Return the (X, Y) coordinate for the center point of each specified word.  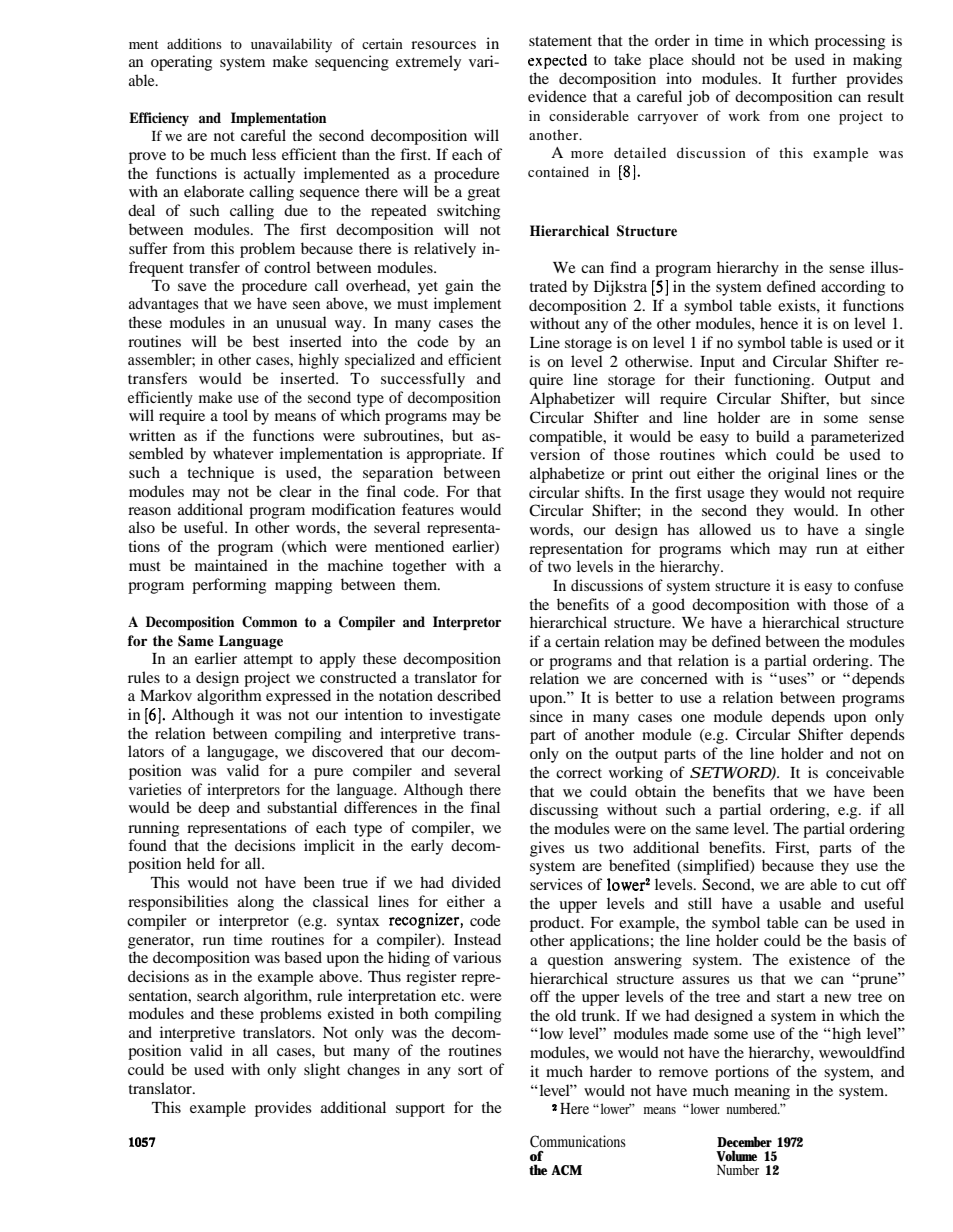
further (814, 78)
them (421, 584)
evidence (557, 96)
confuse (878, 585)
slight (322, 1071)
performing (229, 586)
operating (181, 63)
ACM (566, 1170)
